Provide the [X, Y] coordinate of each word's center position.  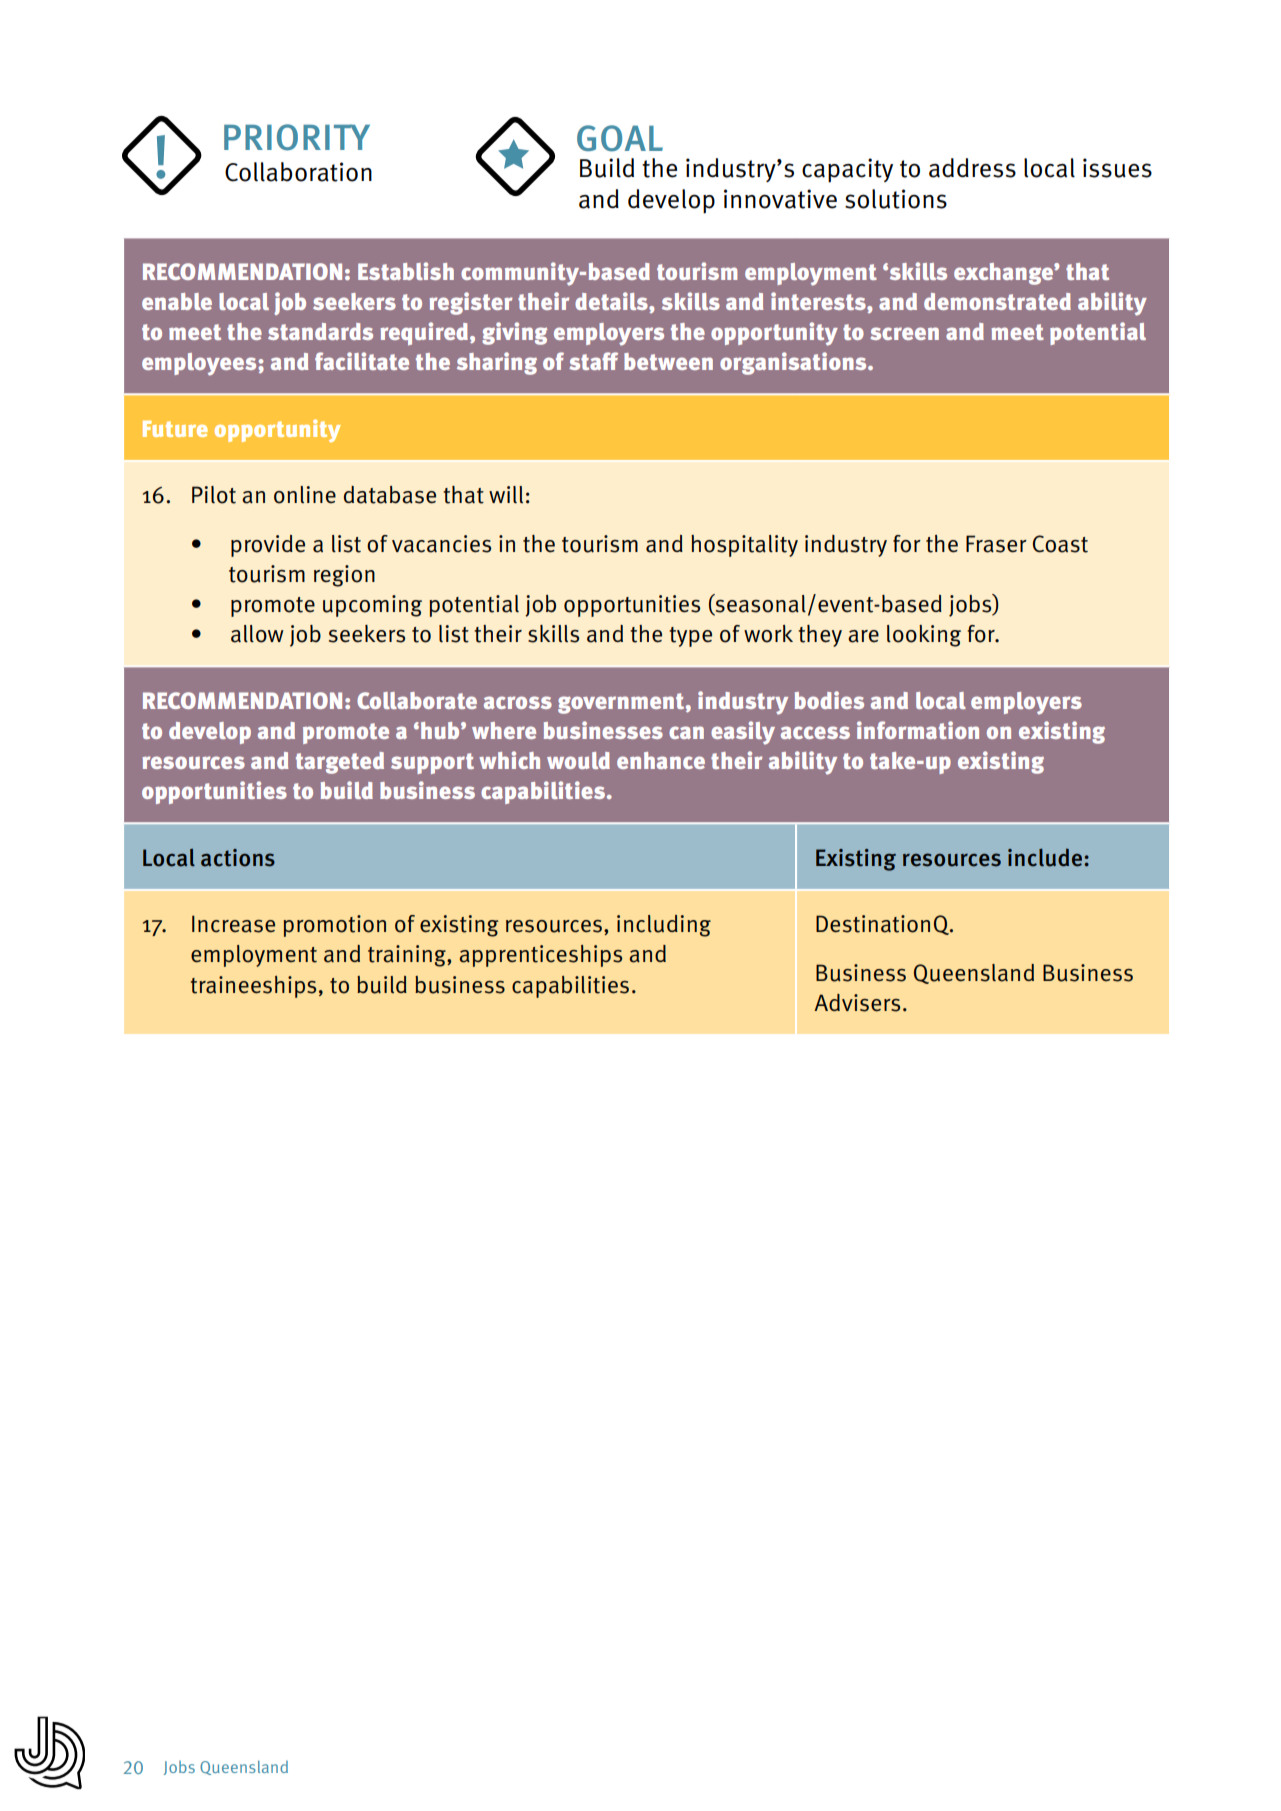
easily [743, 733]
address [972, 168]
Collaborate [417, 700]
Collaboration [298, 172]
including [664, 926]
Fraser [996, 544]
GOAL [620, 138]
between [668, 361]
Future [175, 429]
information [918, 730]
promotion [334, 926]
